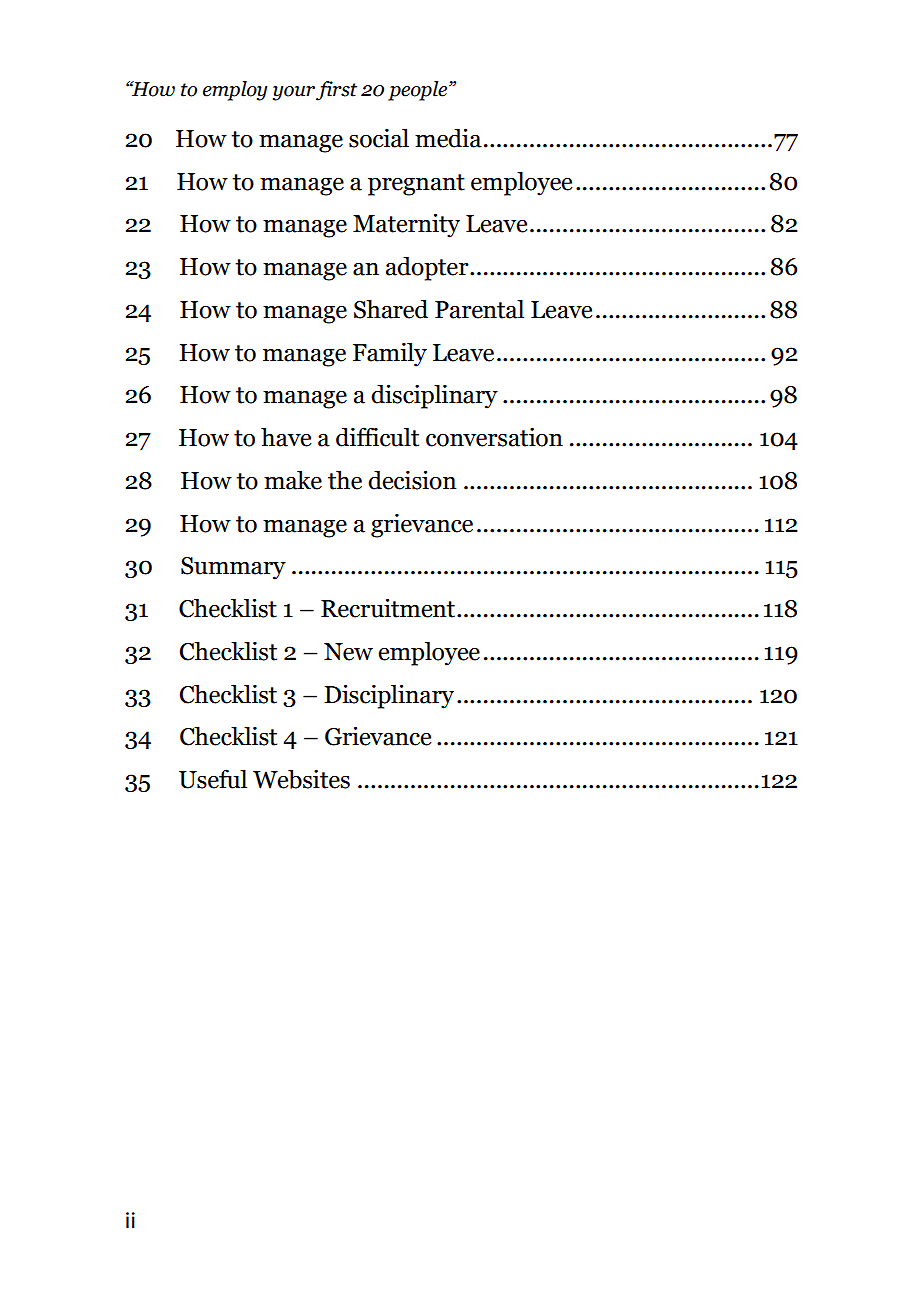  What do you see at coordinates (233, 568) in the screenshot?
I see `Summary` at bounding box center [233, 568].
